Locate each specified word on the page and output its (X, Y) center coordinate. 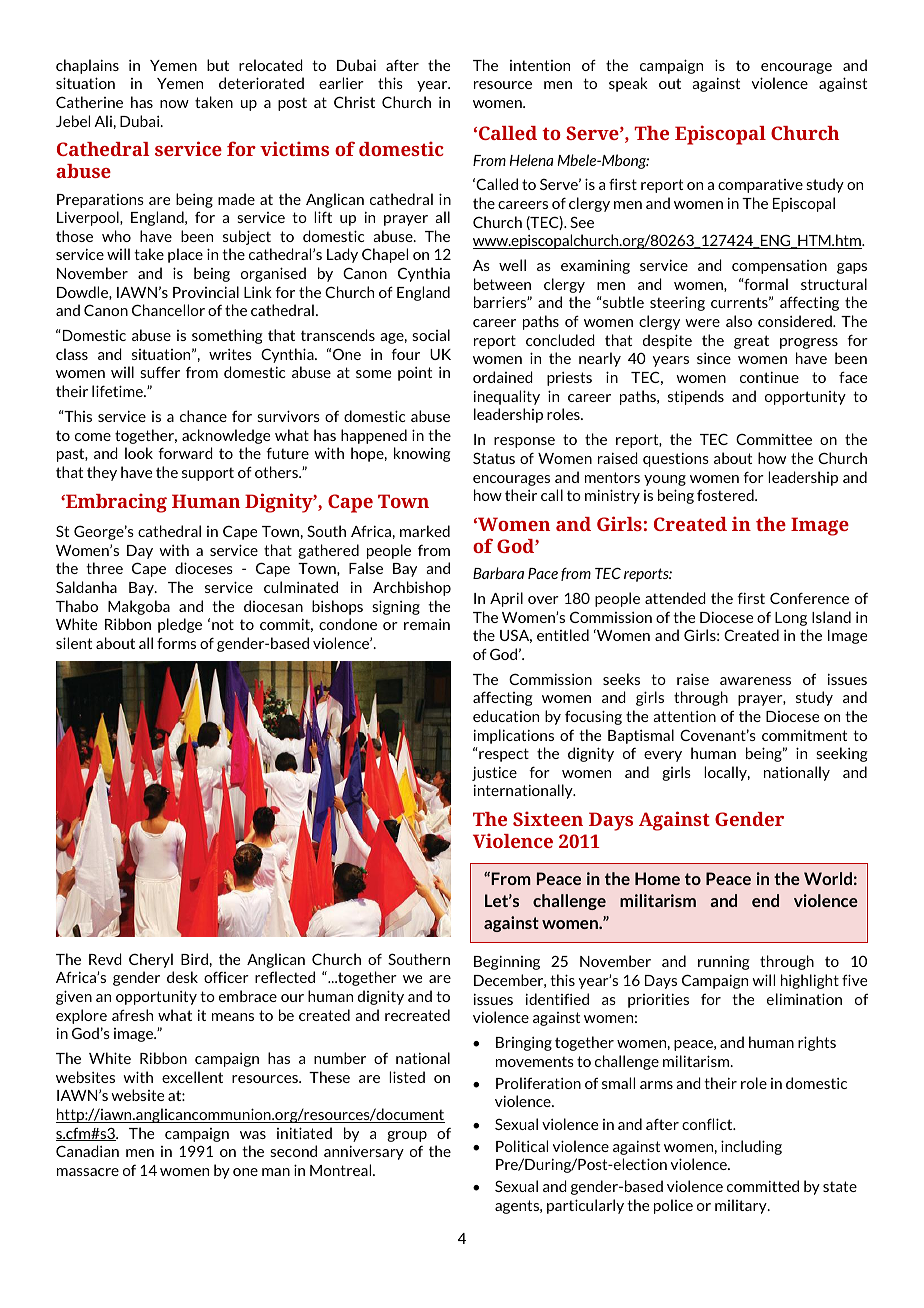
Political (522, 1146)
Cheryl (151, 960)
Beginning (507, 962)
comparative (760, 186)
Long (791, 619)
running (724, 963)
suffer (160, 372)
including (751, 1147)
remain (427, 624)
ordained (503, 377)
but (218, 65)
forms (176, 643)
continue (769, 377)
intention (540, 65)
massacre (88, 1172)
